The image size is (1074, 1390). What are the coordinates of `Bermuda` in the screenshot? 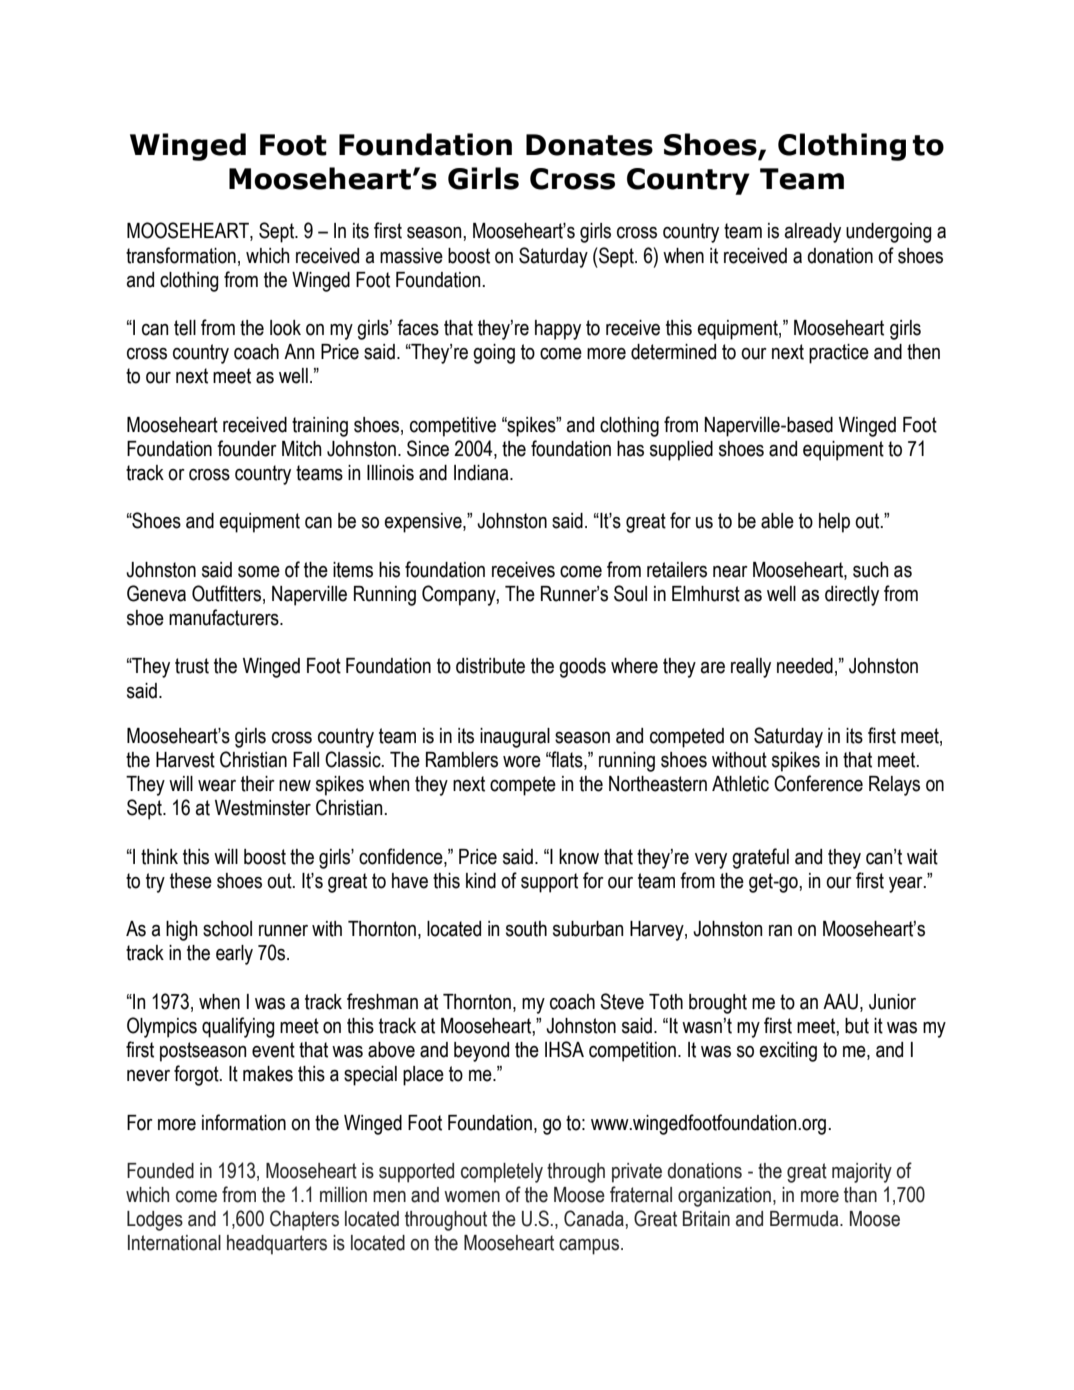 It's located at (805, 1219).
